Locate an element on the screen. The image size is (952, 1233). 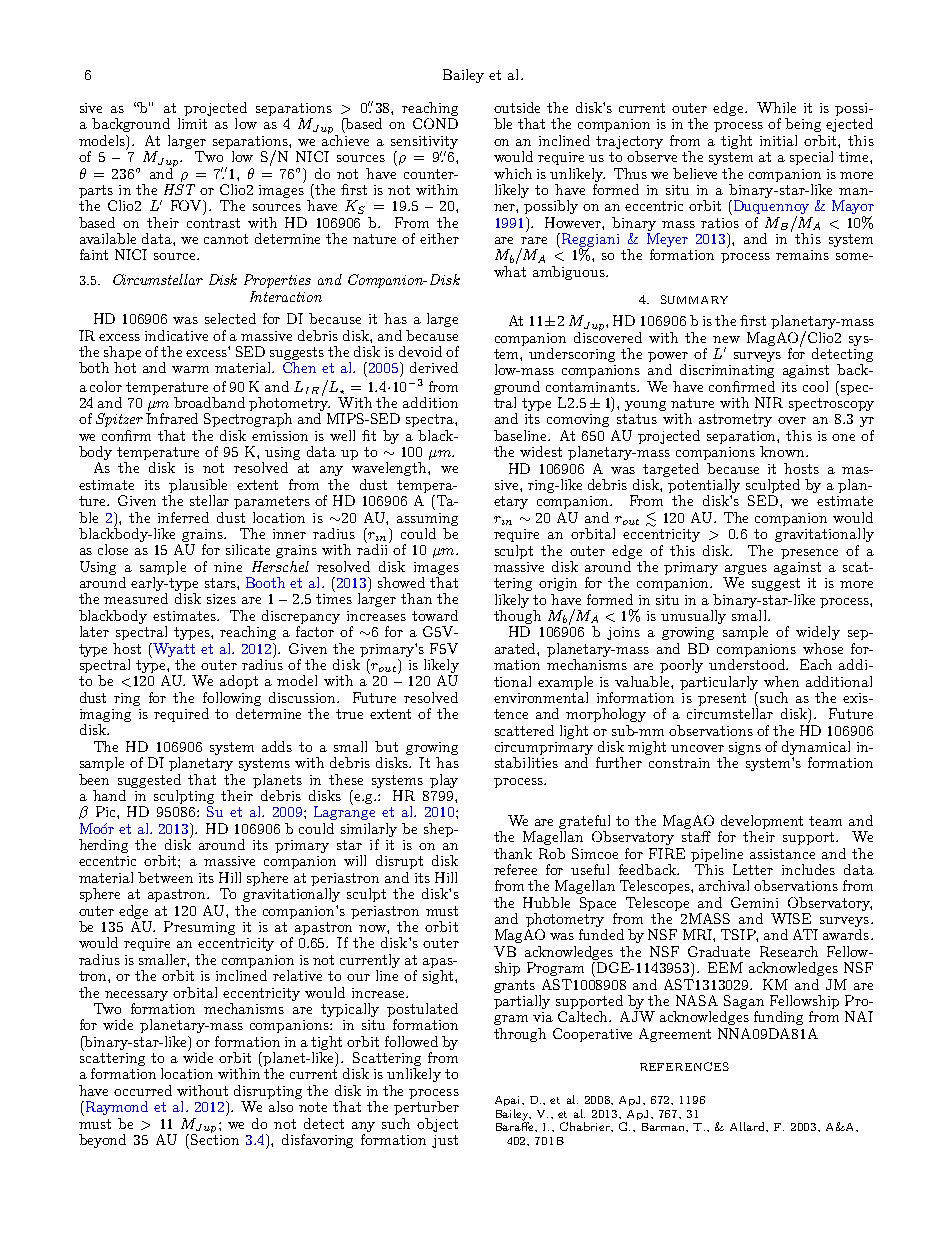
though is located at coordinates (517, 618).
